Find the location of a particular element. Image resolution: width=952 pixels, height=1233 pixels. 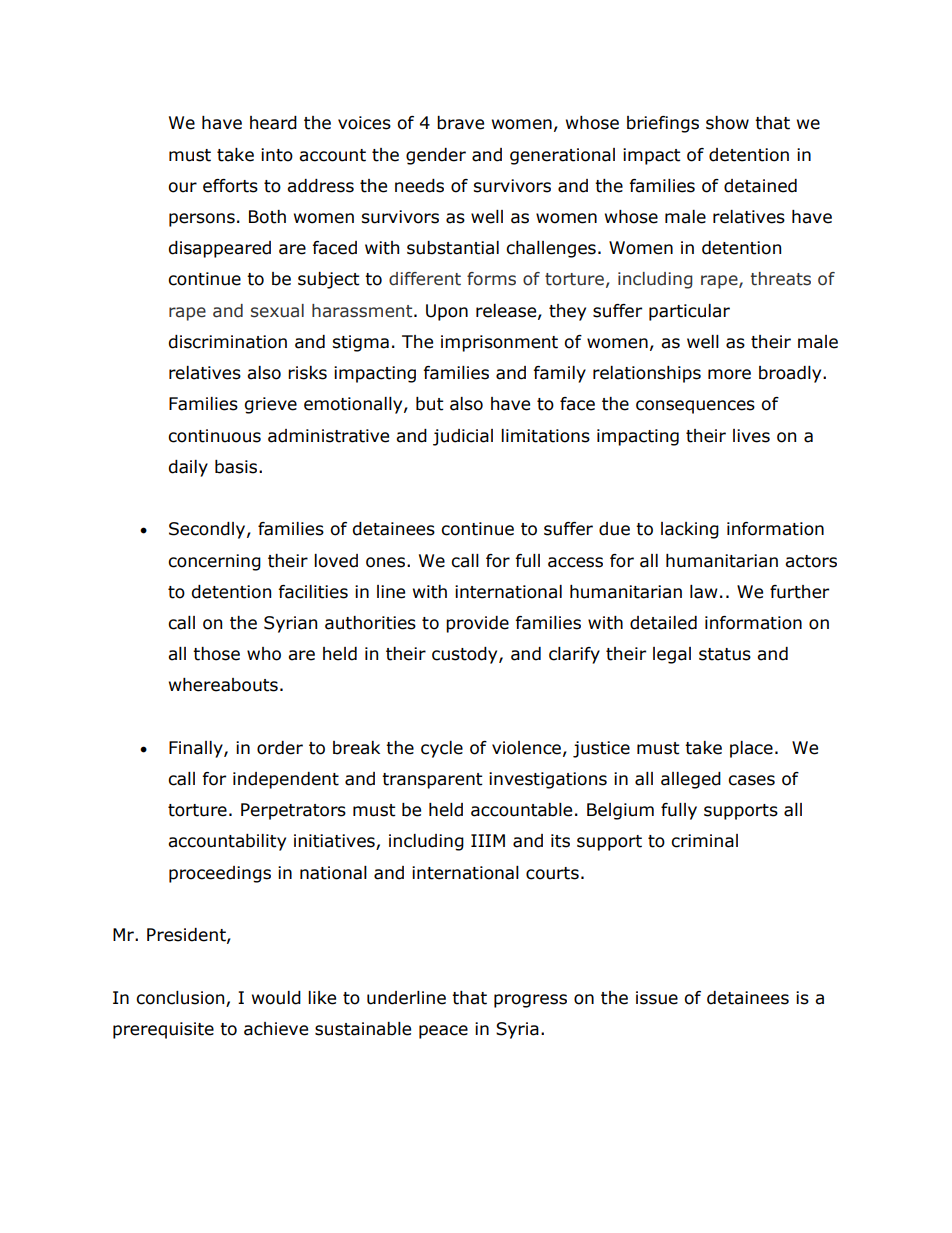

more is located at coordinates (729, 374).
